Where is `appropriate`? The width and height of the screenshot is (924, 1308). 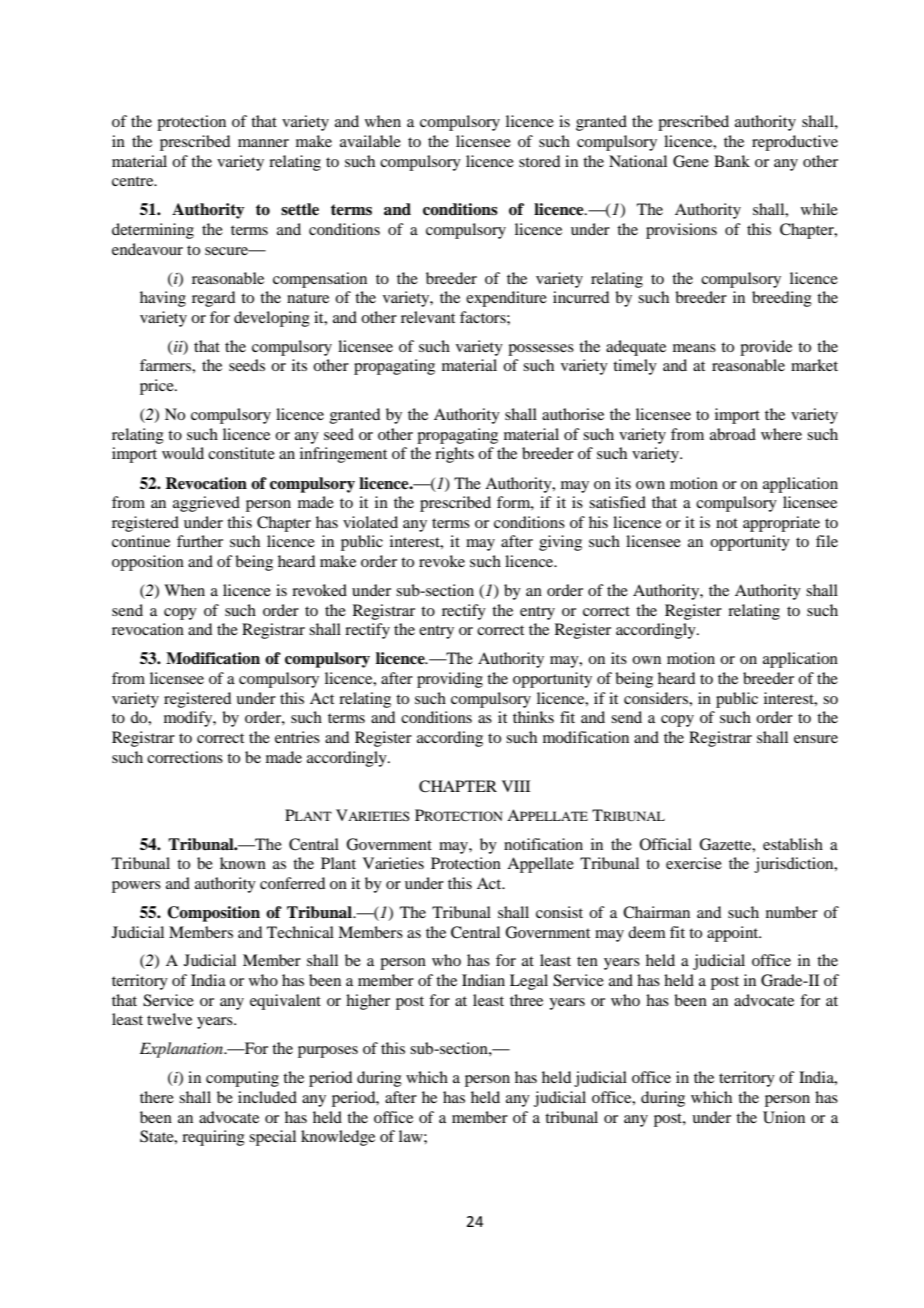 appropriate is located at coordinates (781, 524).
